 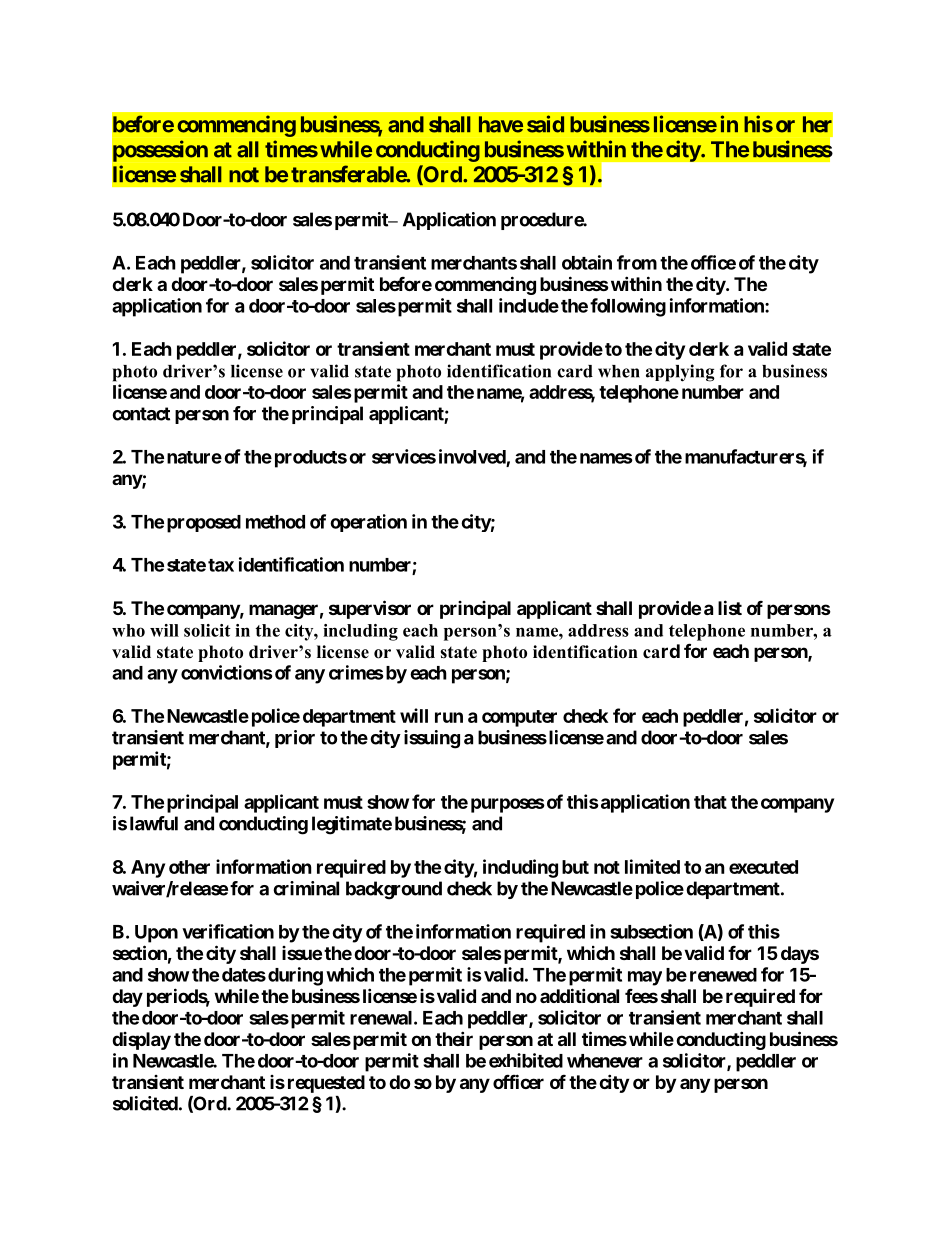 What do you see at coordinates (730, 607) in the page?
I see `list` at bounding box center [730, 607].
